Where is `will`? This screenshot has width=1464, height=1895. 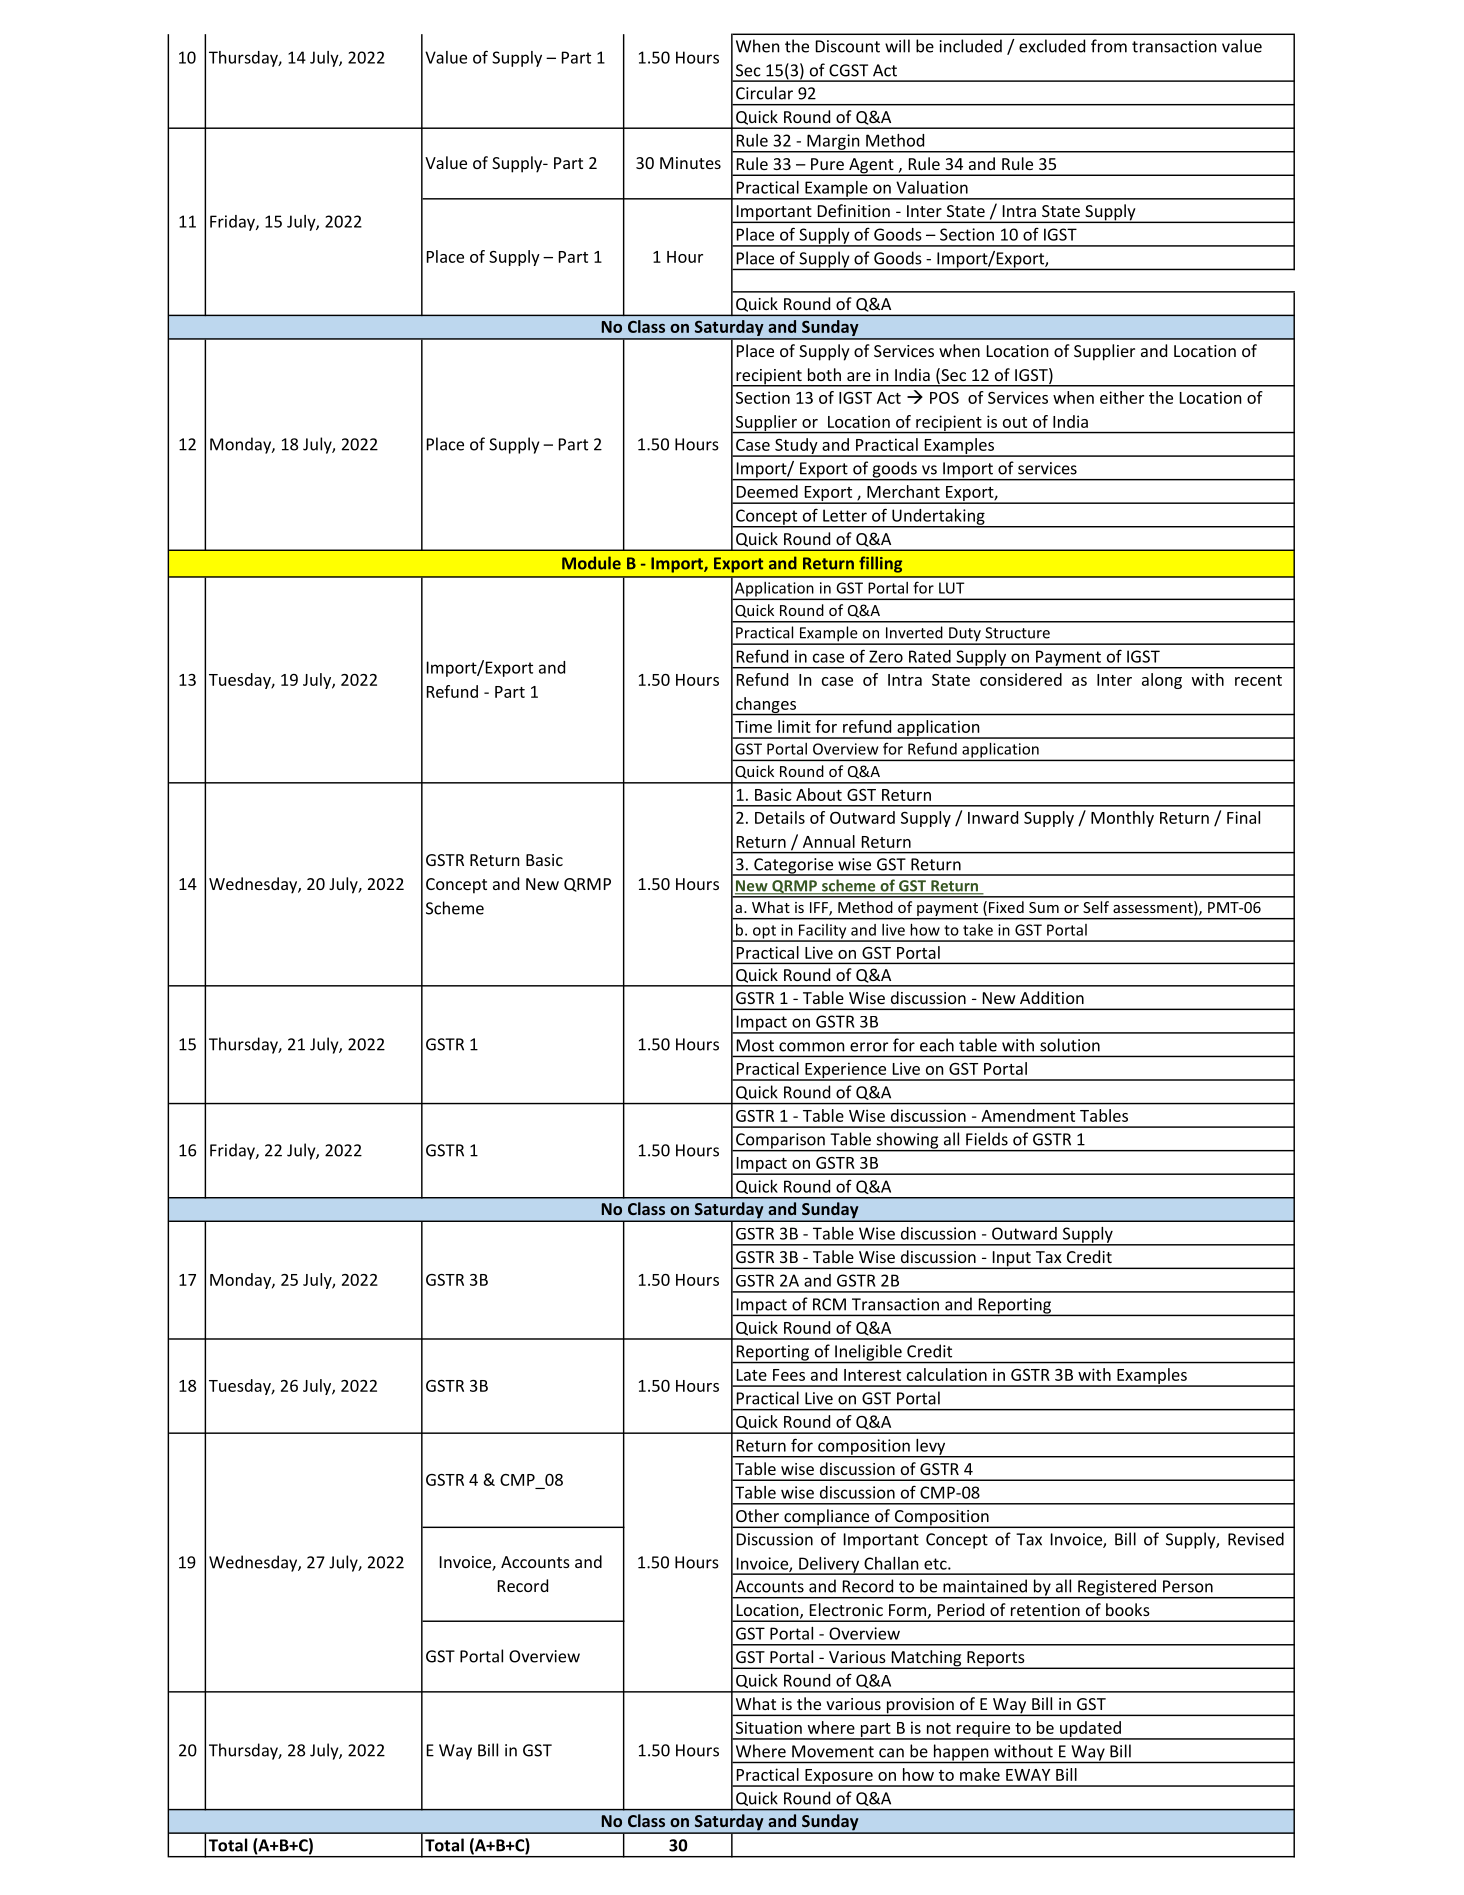
will is located at coordinates (897, 46).
